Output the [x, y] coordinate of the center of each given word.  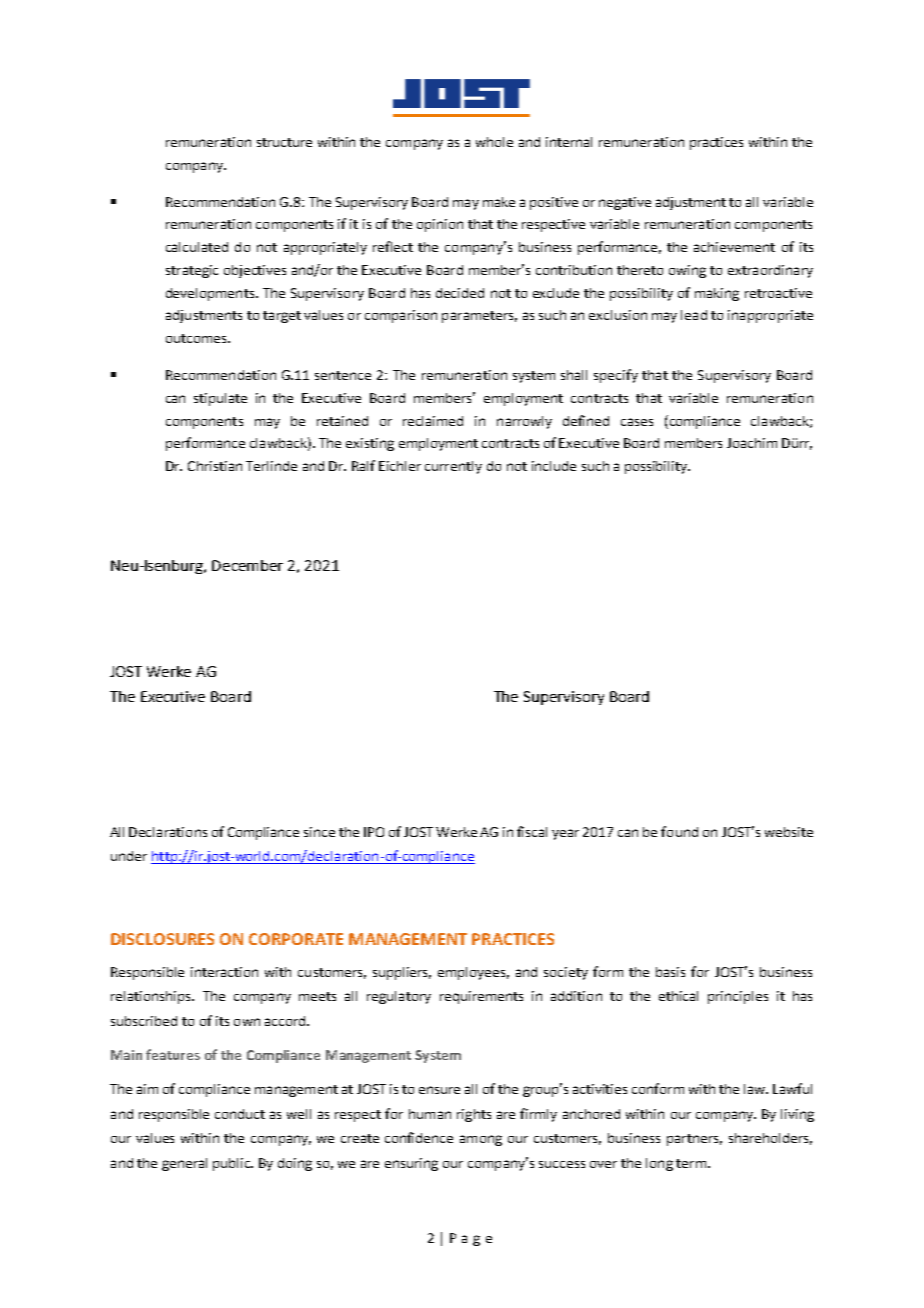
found [679, 831]
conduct [240, 1114]
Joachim [752, 443]
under [129, 856]
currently [453, 467]
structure [284, 142]
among [481, 1140]
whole [494, 142]
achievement [734, 247]
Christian [215, 466]
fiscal [532, 831]
